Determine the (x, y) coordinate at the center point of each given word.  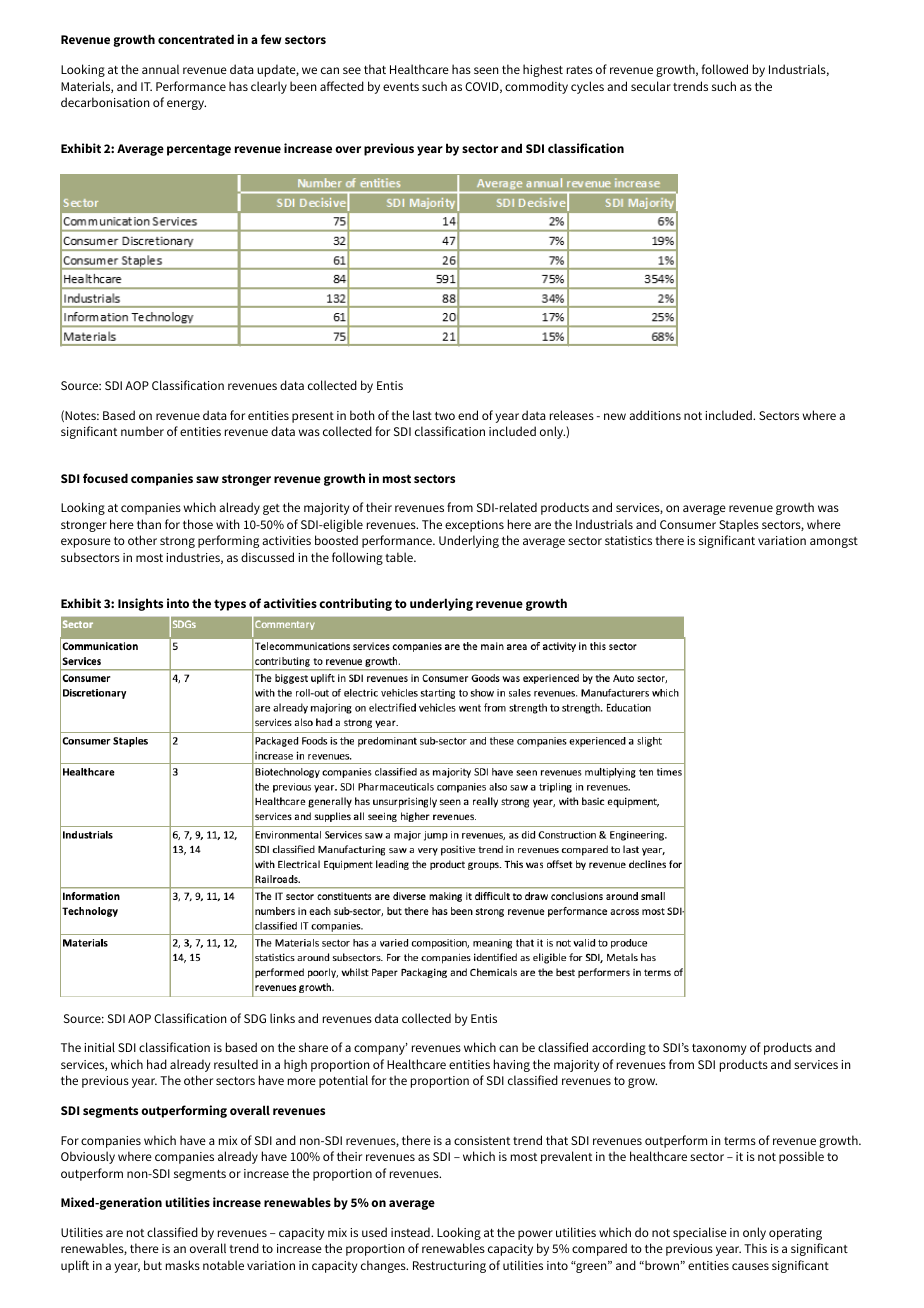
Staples (739, 525)
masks (183, 1265)
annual (160, 69)
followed (725, 69)
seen (486, 70)
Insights (140, 604)
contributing (355, 604)
